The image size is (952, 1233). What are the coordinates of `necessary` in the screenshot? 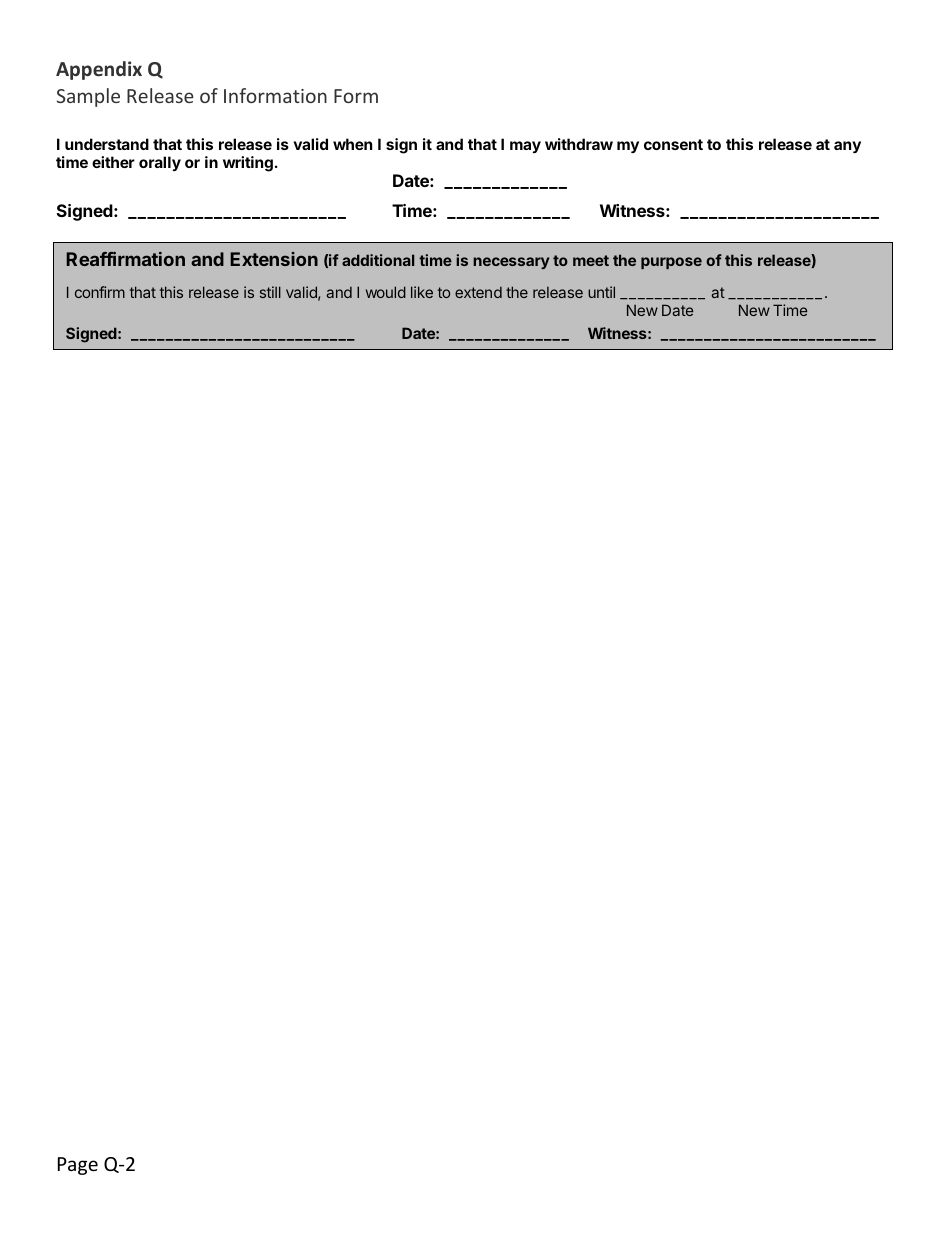 It's located at (511, 263).
